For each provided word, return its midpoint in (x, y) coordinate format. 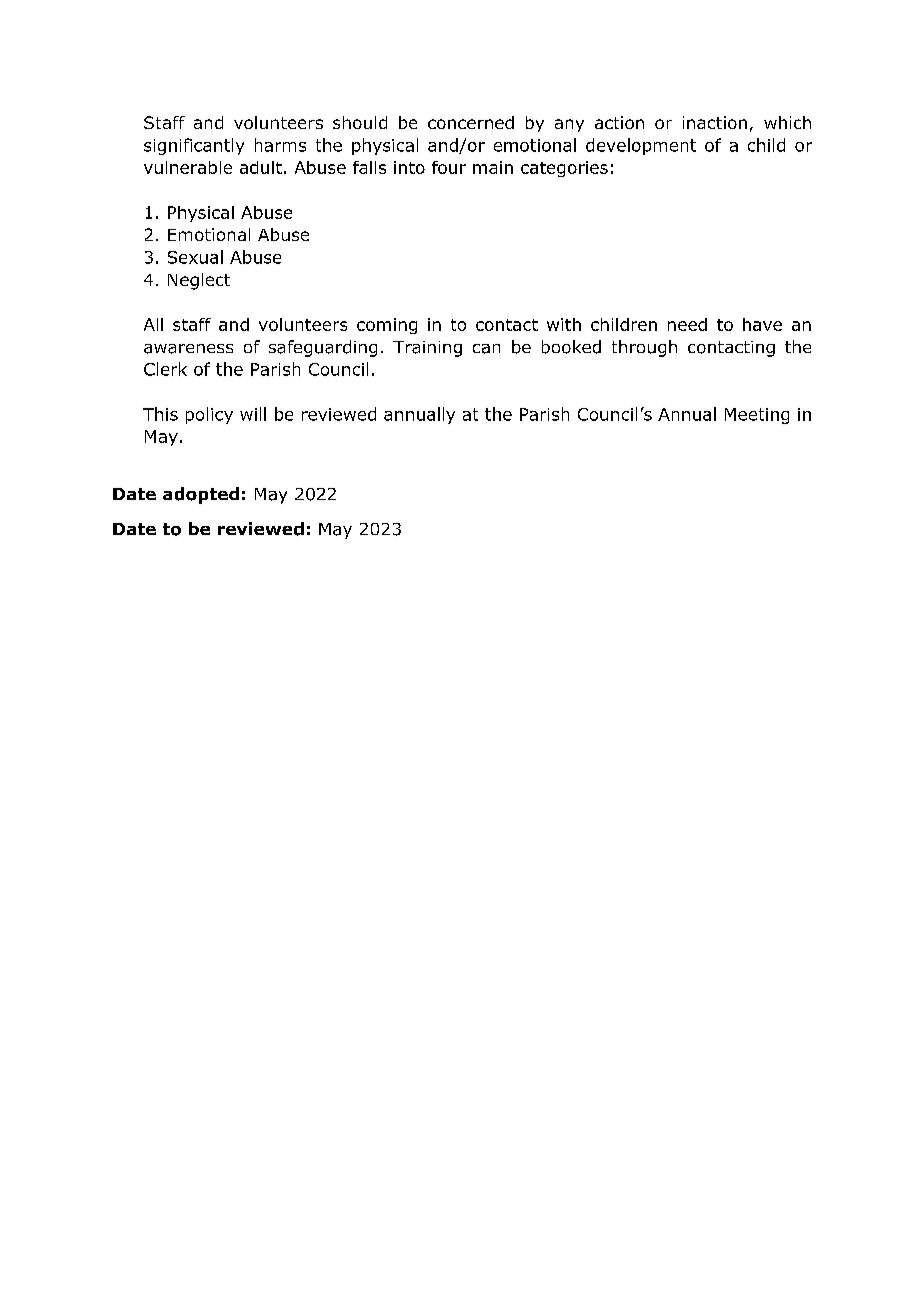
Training (427, 349)
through (644, 348)
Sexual (195, 257)
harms (280, 145)
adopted (201, 495)
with (564, 324)
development (641, 146)
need (687, 324)
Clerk (165, 369)
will (253, 414)
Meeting (757, 416)
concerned (471, 122)
